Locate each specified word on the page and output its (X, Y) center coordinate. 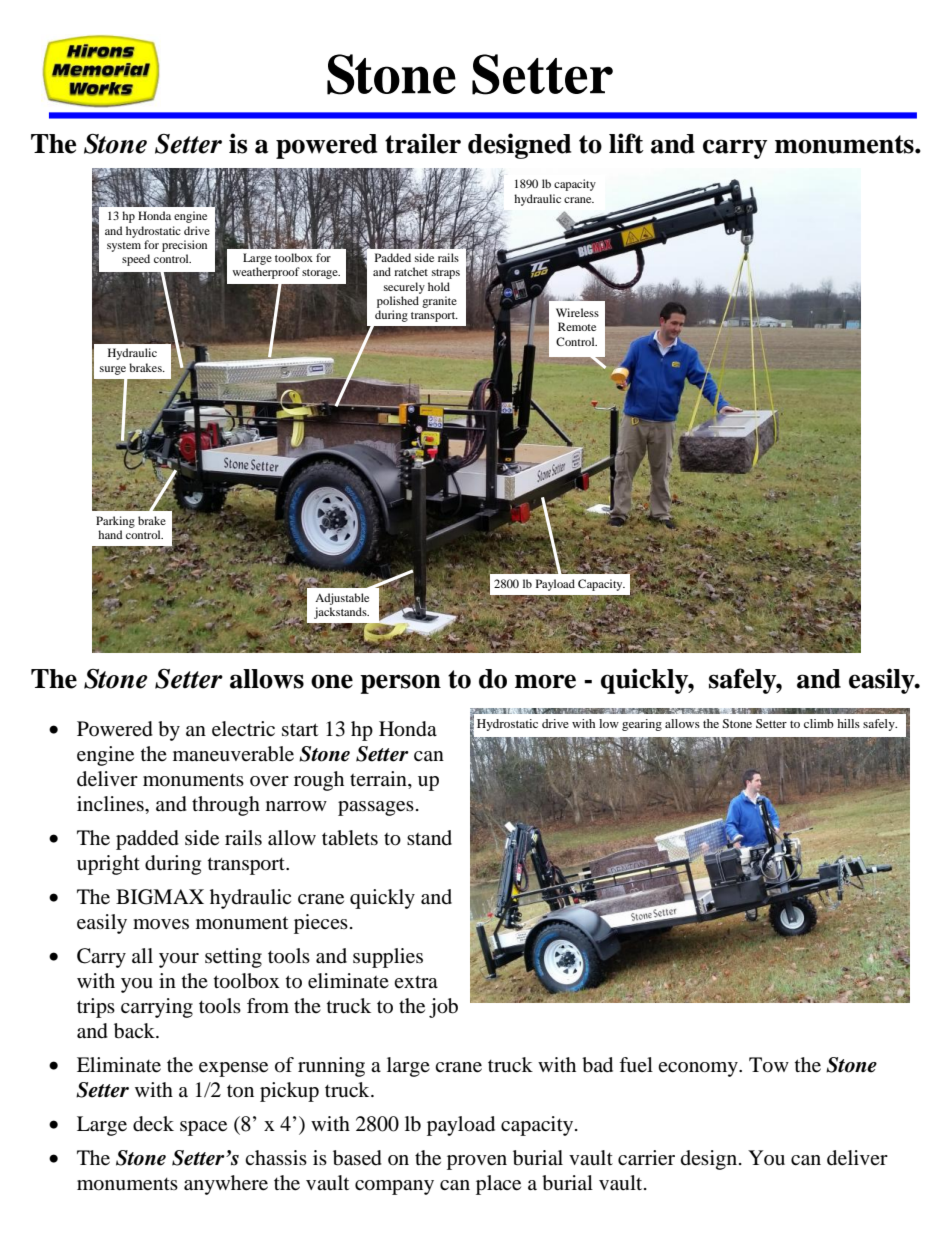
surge (113, 370)
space (203, 1128)
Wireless (577, 312)
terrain (379, 780)
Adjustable (342, 599)
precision (184, 246)
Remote (577, 326)
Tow (769, 1065)
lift (626, 143)
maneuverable (233, 754)
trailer (423, 143)
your (179, 960)
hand (110, 534)
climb (819, 723)
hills (848, 723)
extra (416, 982)
